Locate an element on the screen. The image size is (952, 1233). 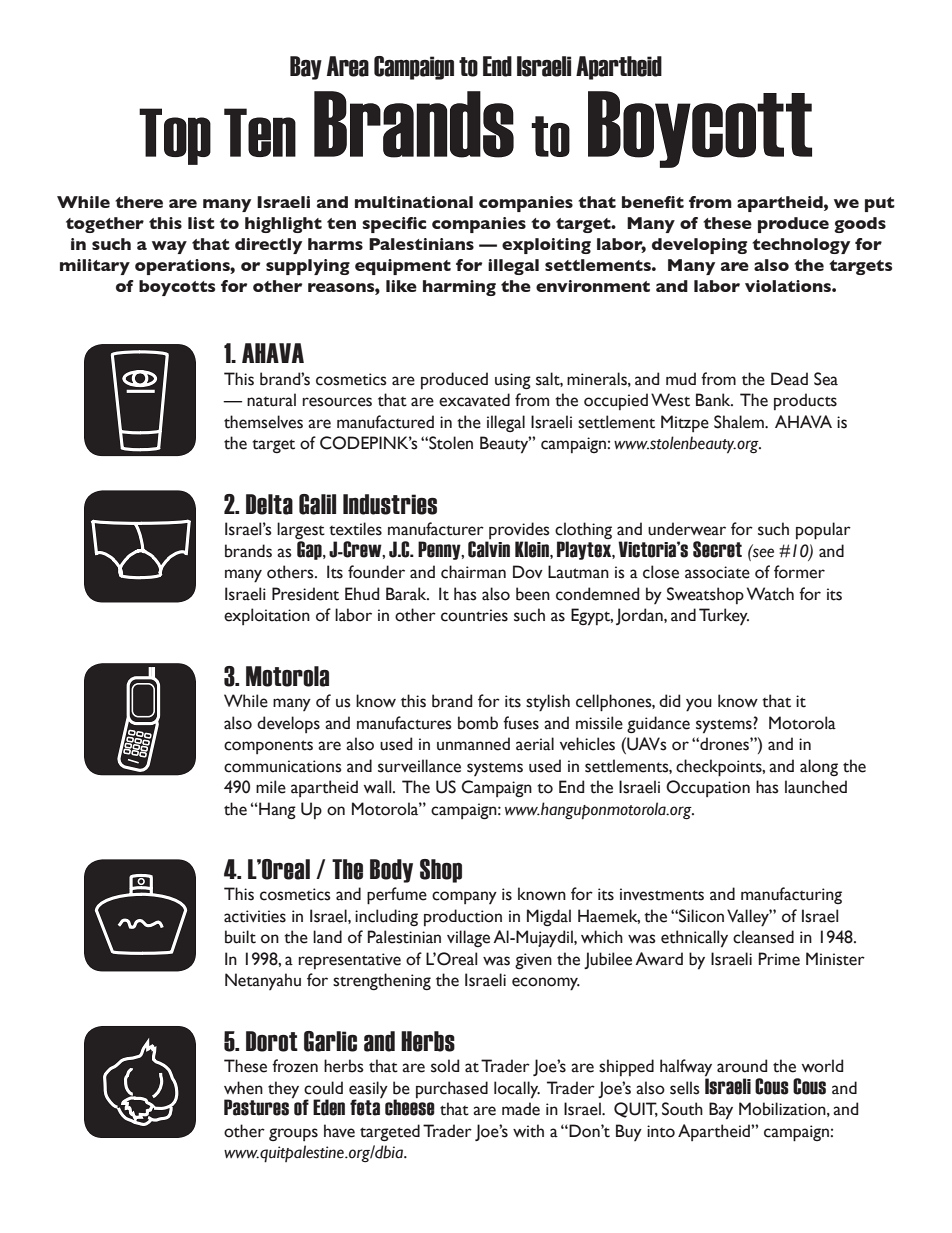
popular is located at coordinates (823, 531).
